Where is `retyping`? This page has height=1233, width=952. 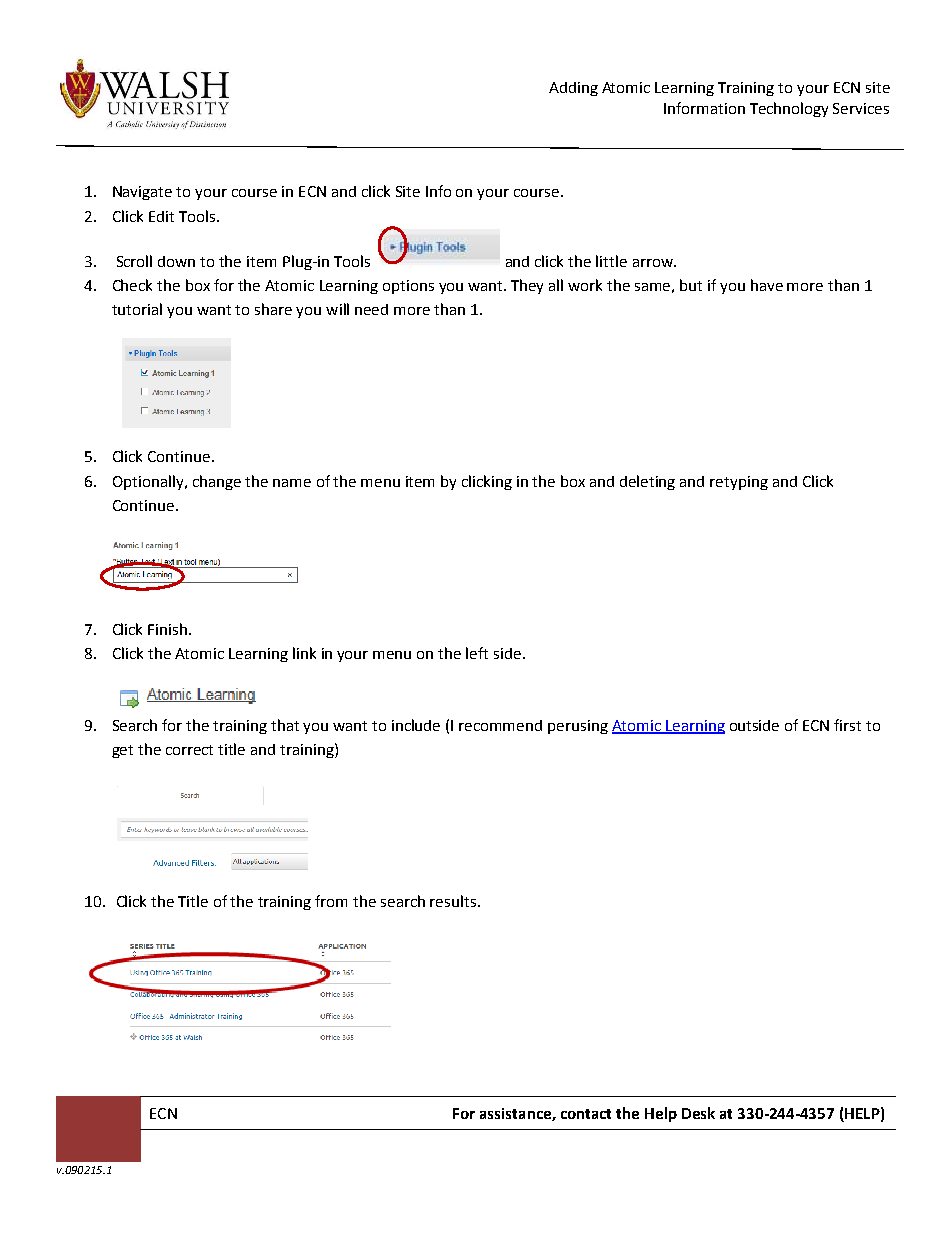 retyping is located at coordinates (739, 483).
